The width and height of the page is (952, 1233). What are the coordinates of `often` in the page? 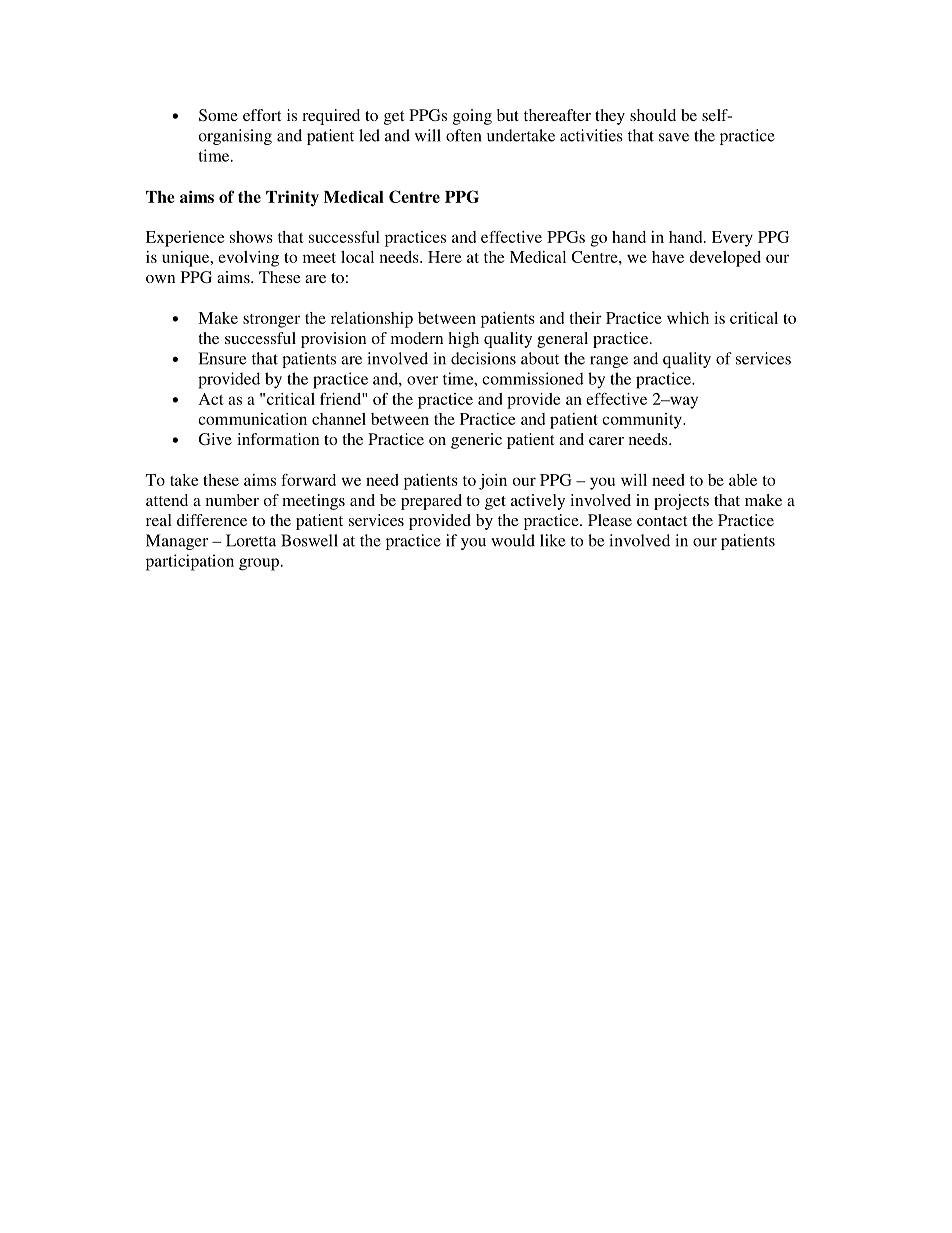 It's located at (463, 135).
